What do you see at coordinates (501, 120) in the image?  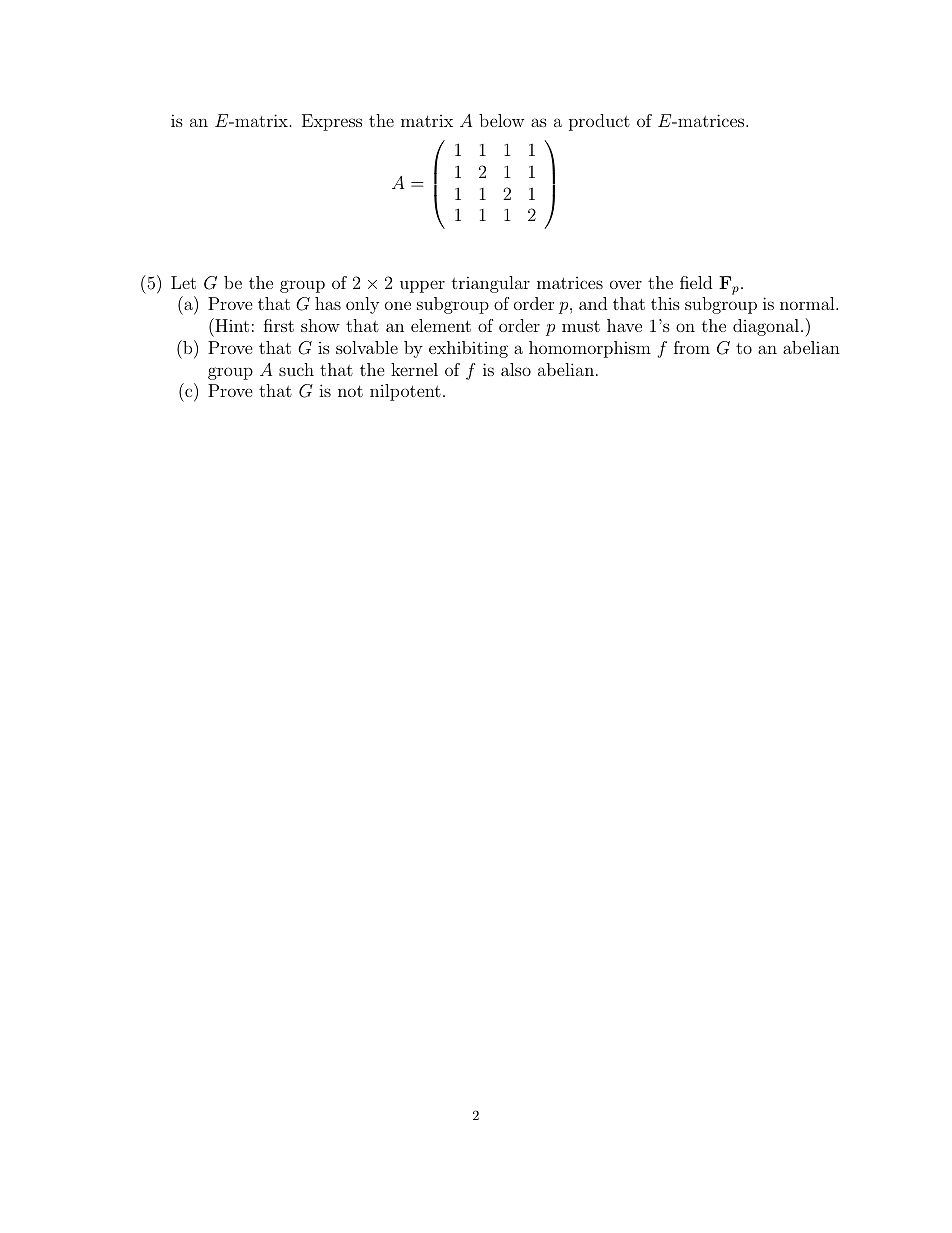 I see `below` at bounding box center [501, 120].
